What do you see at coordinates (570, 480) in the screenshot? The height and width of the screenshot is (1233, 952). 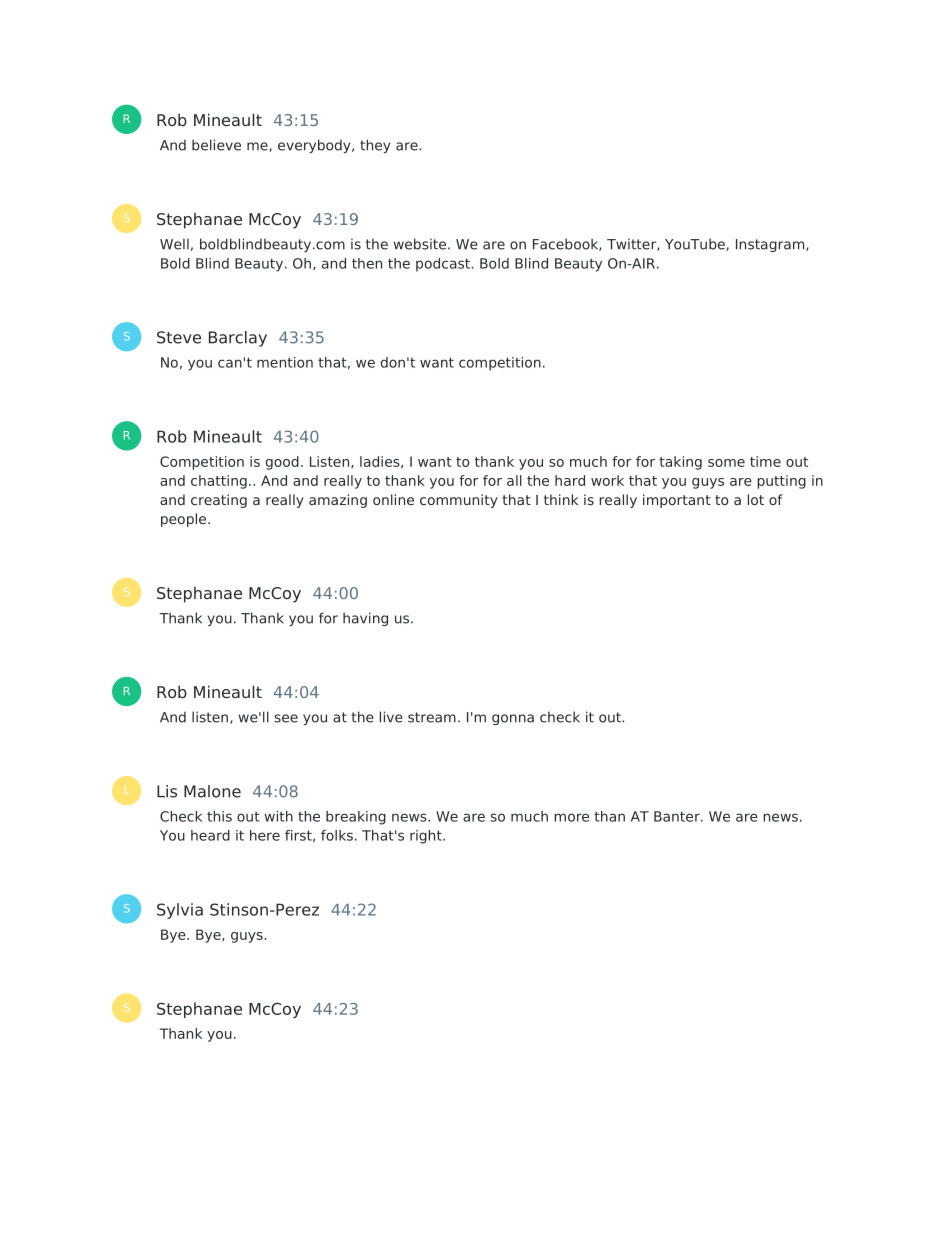 I see `hard` at bounding box center [570, 480].
